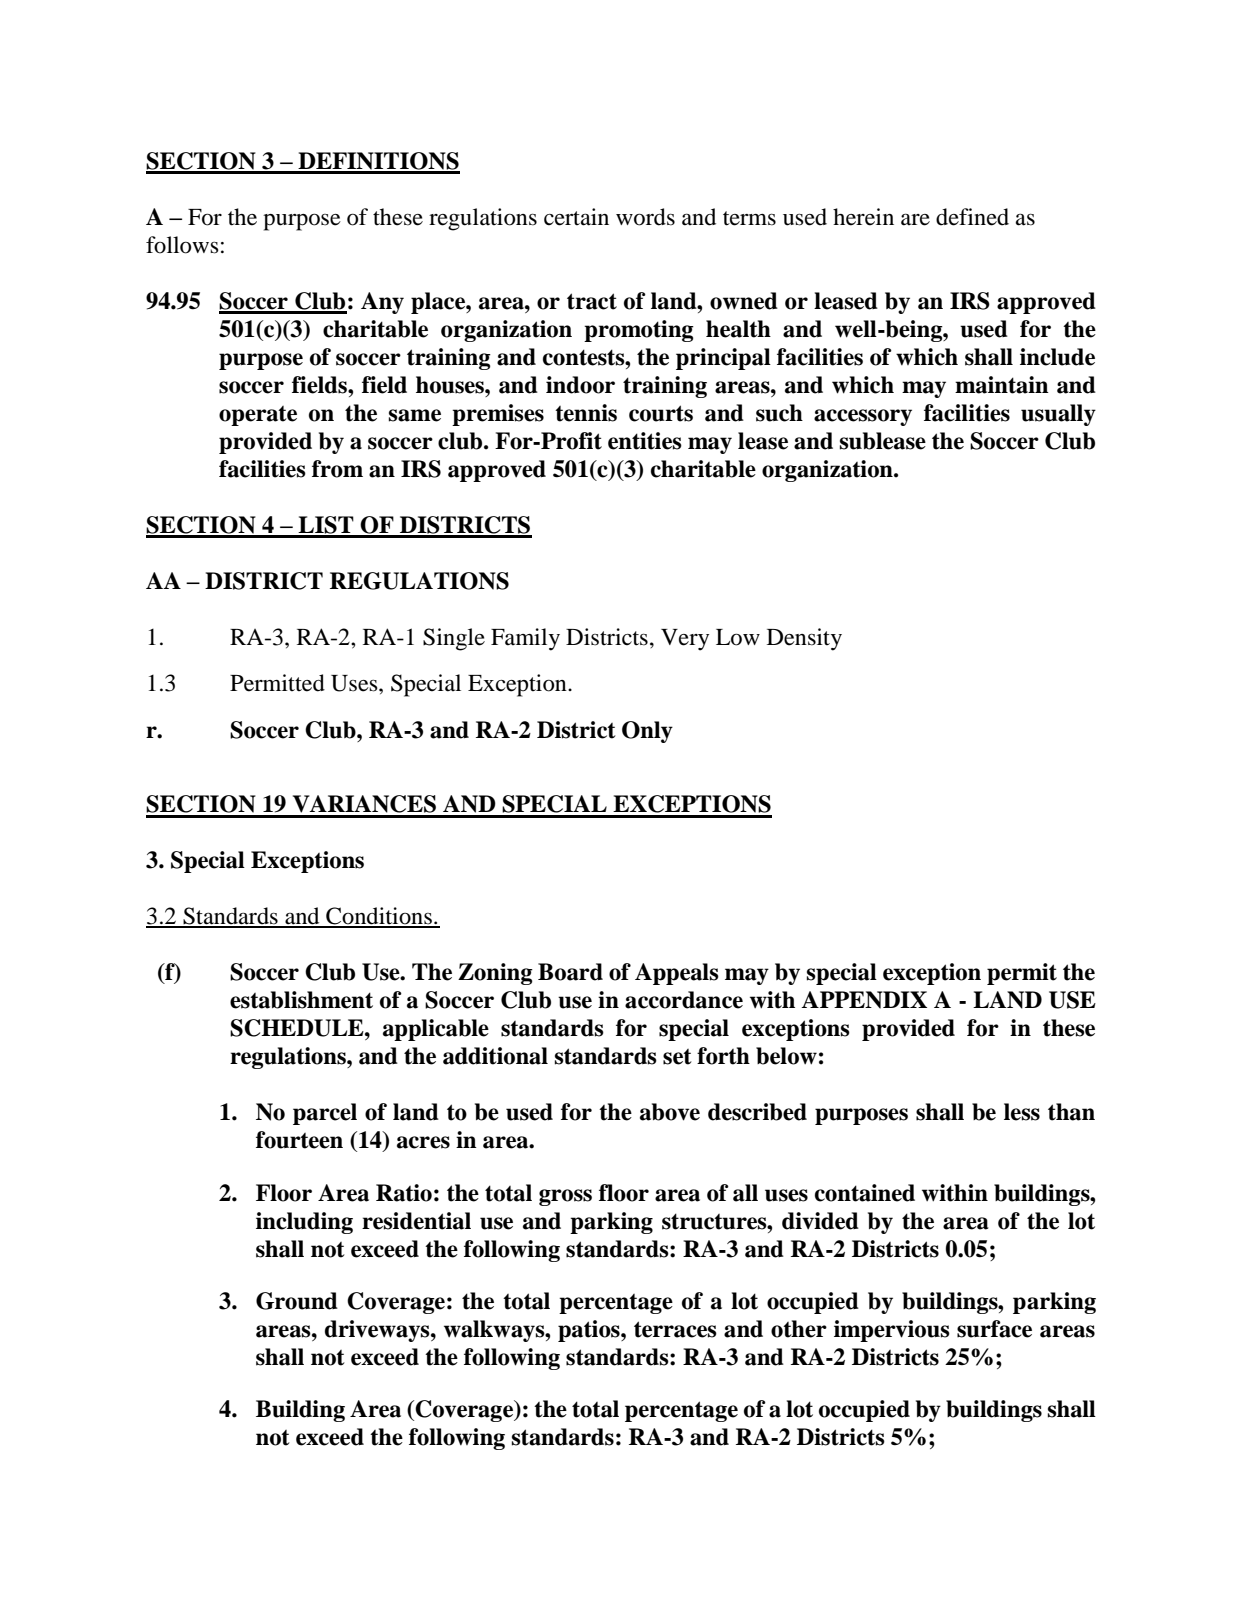 This screenshot has width=1242, height=1607. Describe the element at coordinates (647, 732) in the screenshot. I see `Only` at that location.
